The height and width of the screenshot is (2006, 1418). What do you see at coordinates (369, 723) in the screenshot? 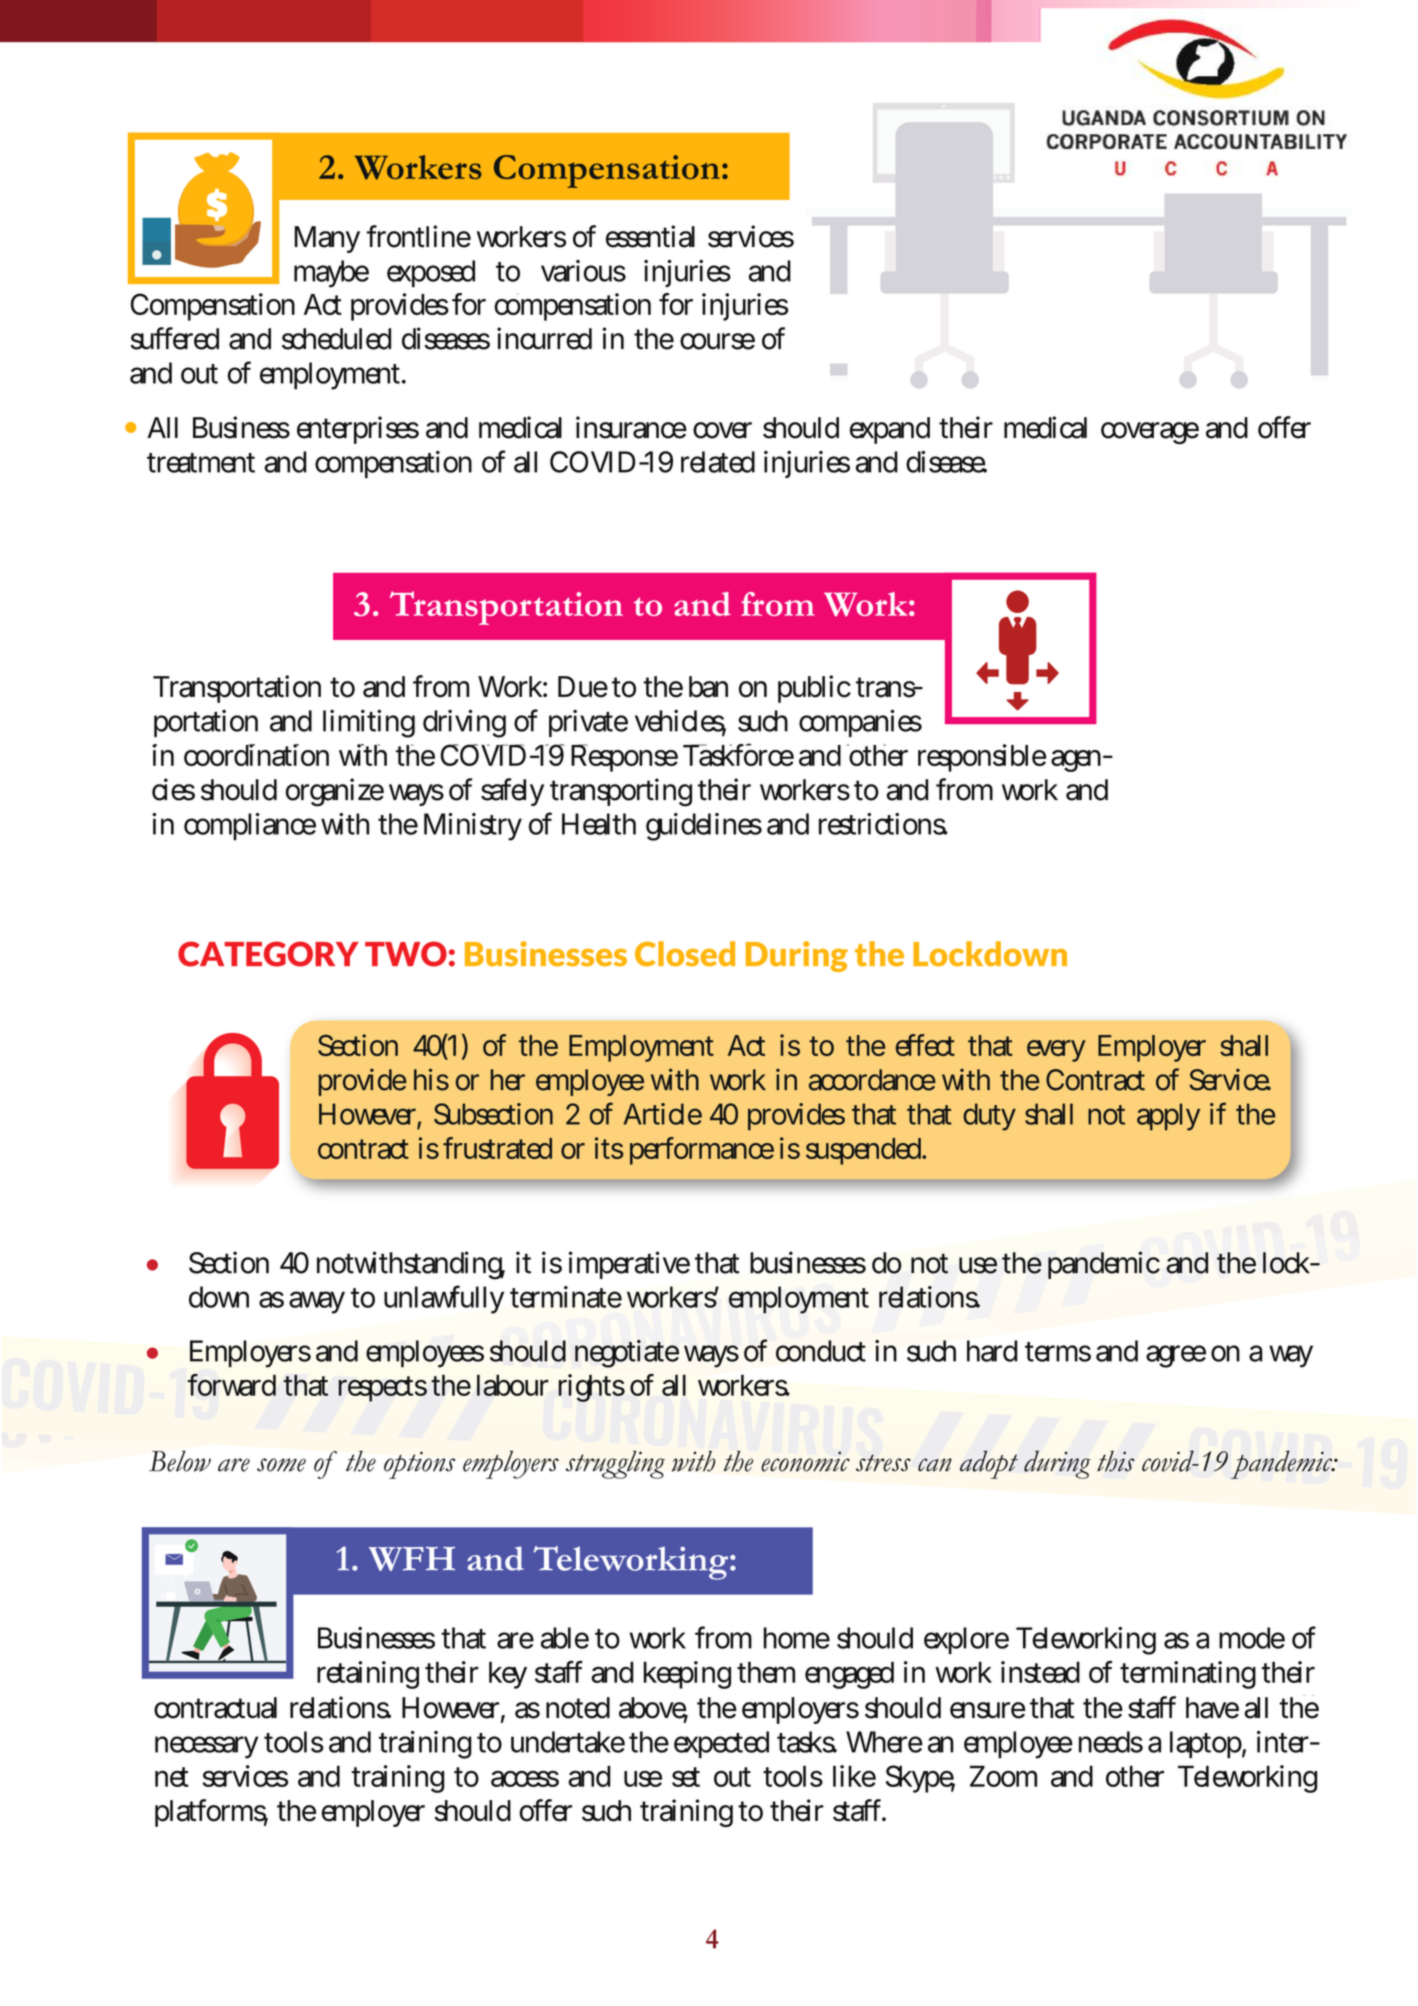
I see `limiting` at bounding box center [369, 723].
